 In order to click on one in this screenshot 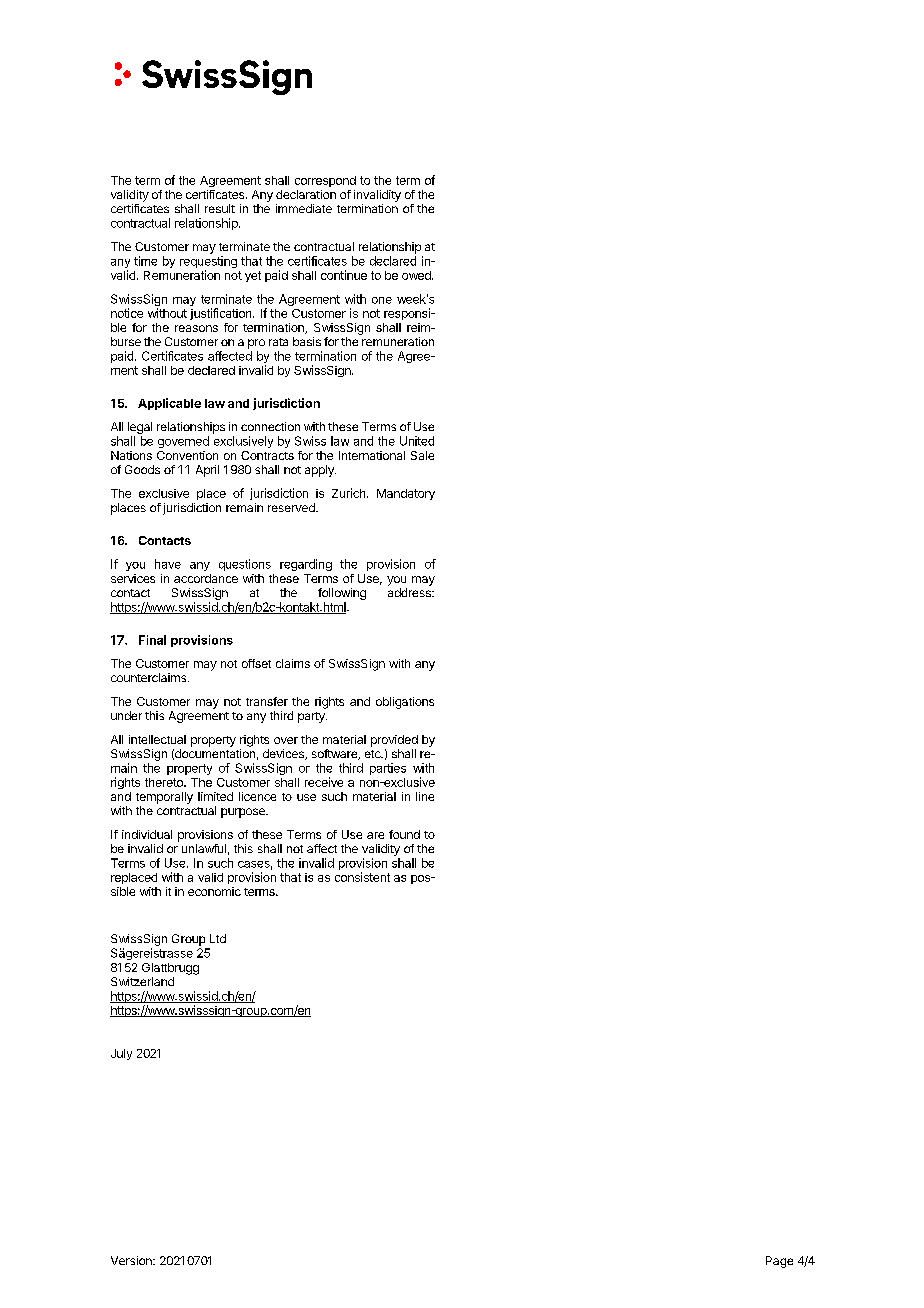, I will do `click(382, 300)`.
